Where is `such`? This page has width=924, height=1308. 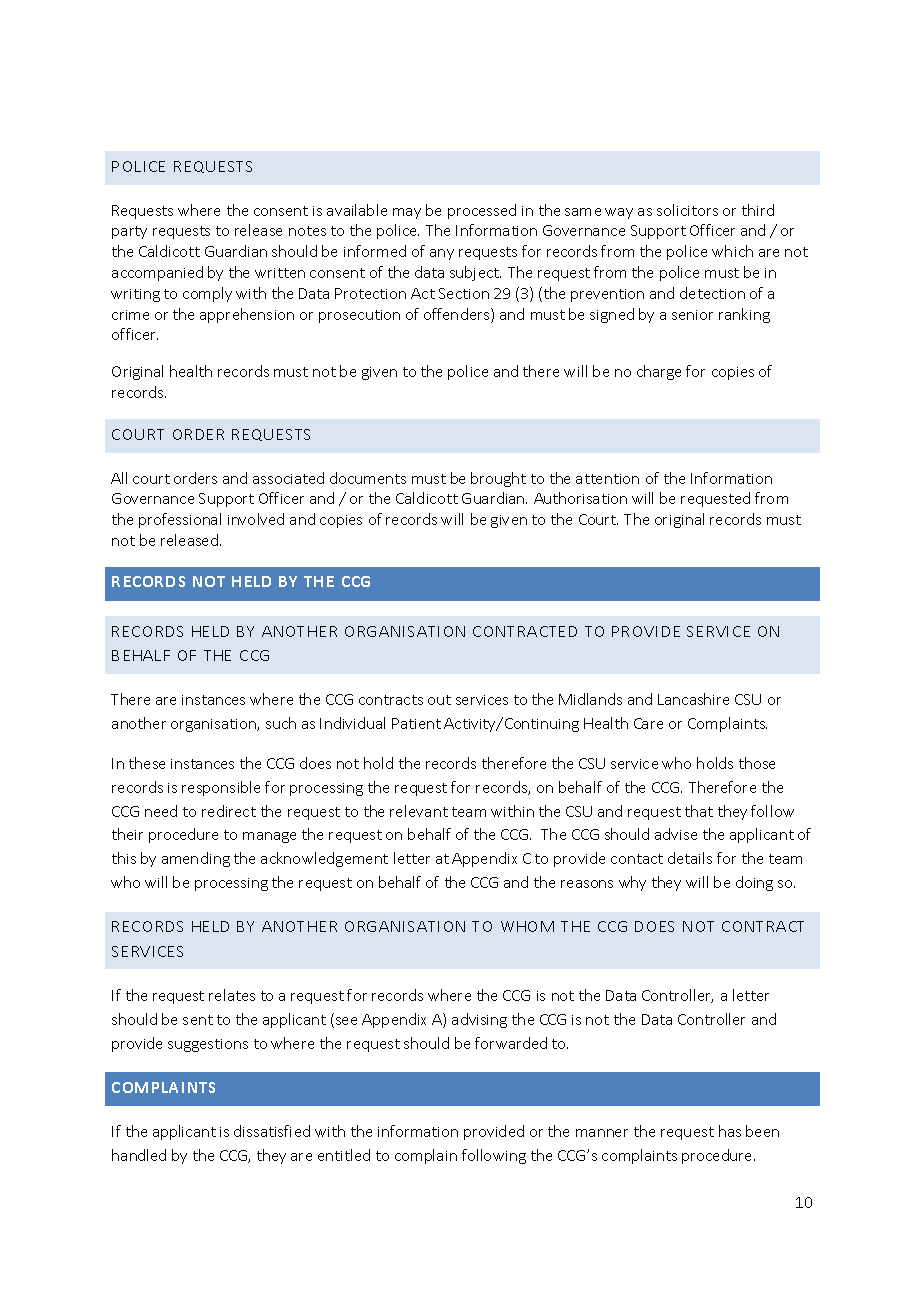 such is located at coordinates (281, 723).
